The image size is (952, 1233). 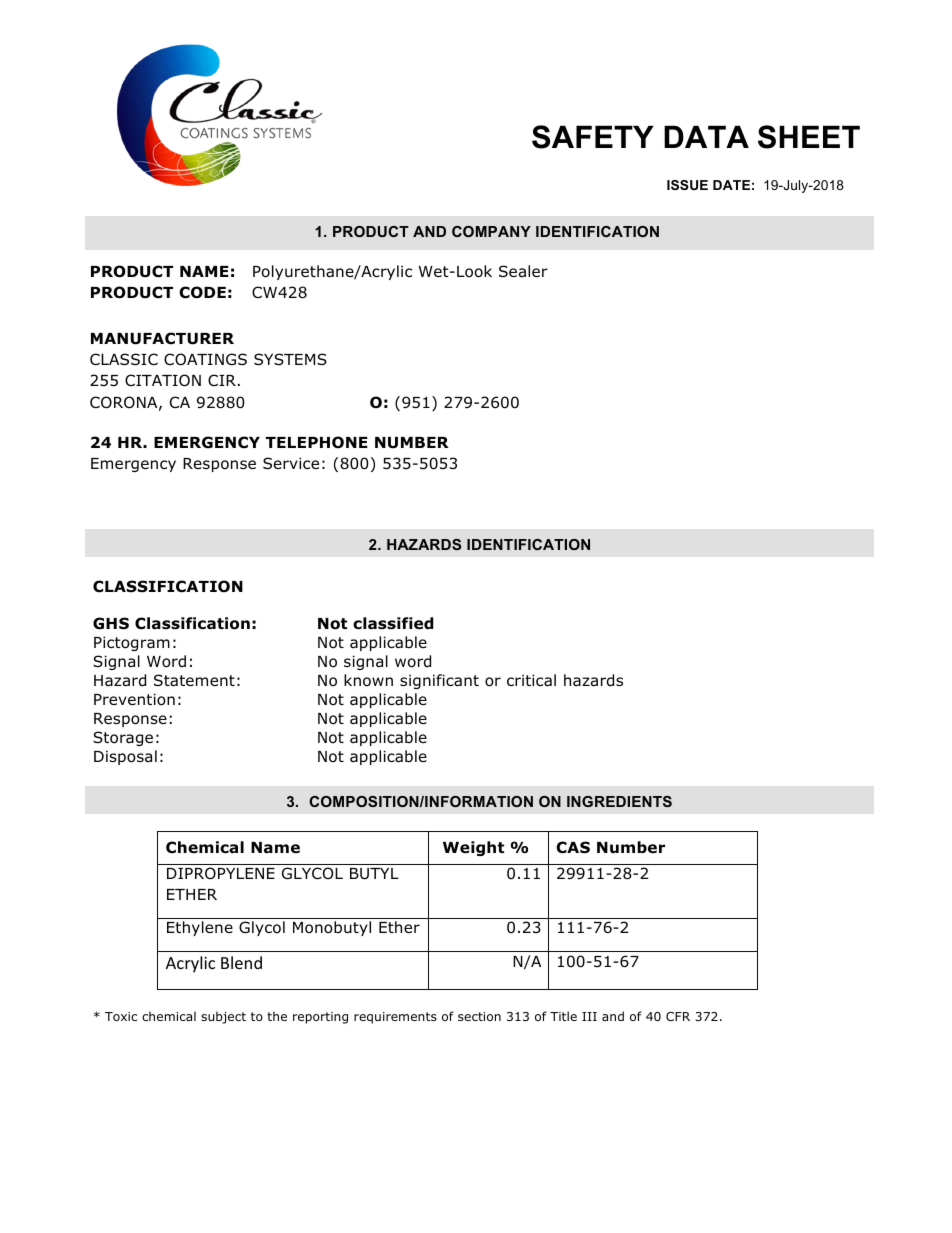 What do you see at coordinates (125, 757) in the image?
I see `Disposal` at bounding box center [125, 757].
